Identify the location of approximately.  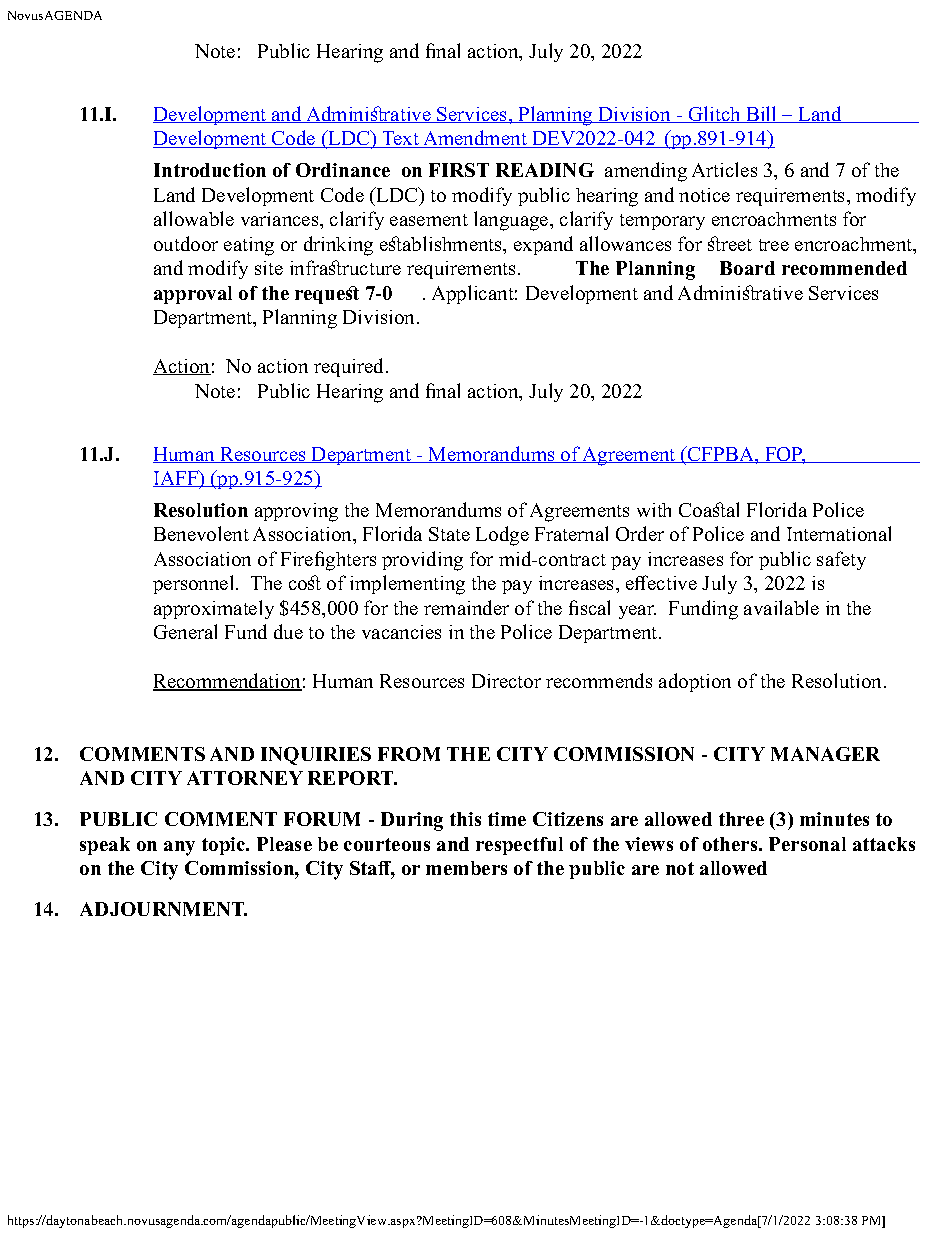
(214, 609).
